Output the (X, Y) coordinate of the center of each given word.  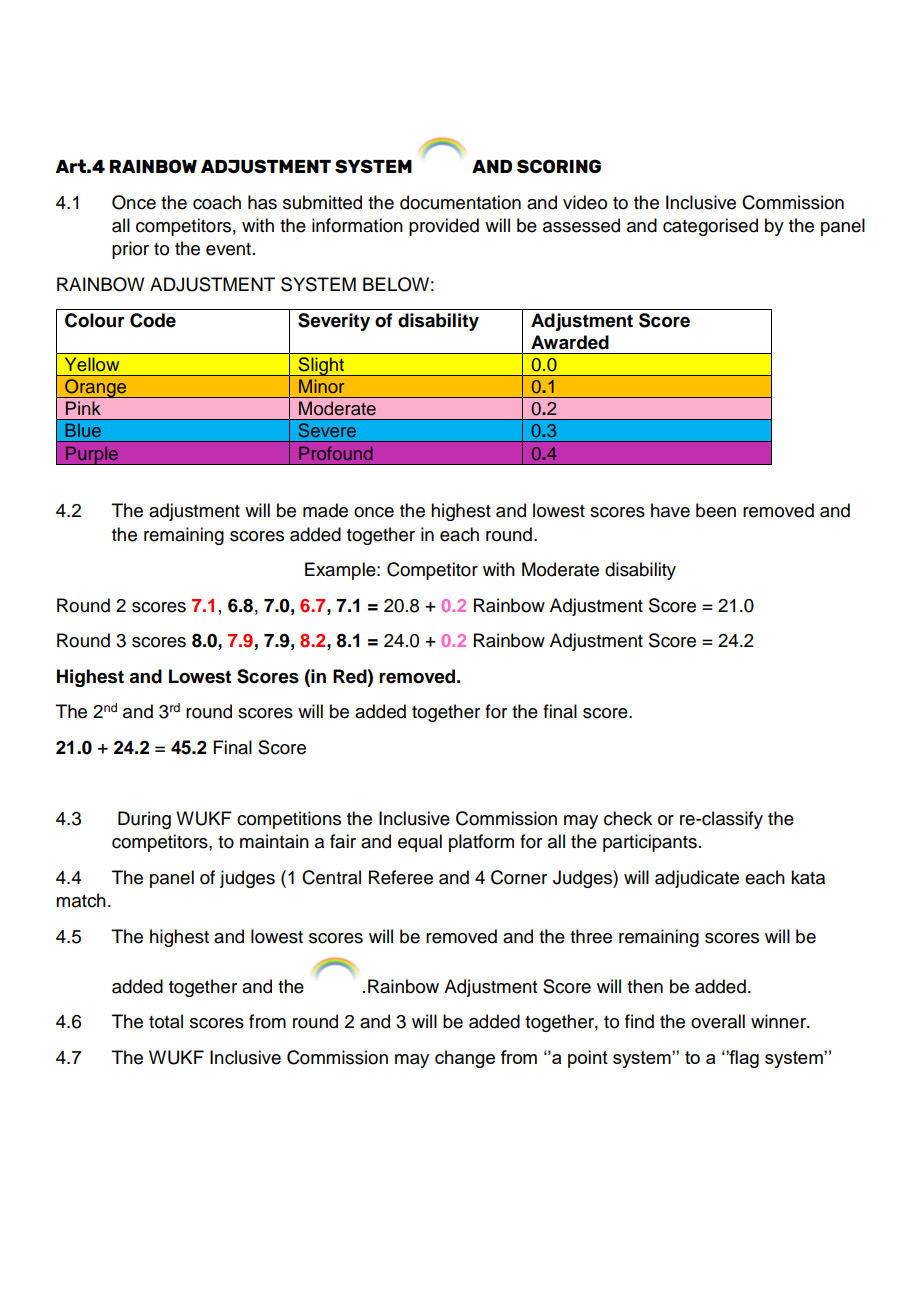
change (465, 1059)
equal (420, 843)
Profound (336, 453)
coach (217, 202)
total (166, 1021)
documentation (460, 202)
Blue (83, 430)
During (144, 820)
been (716, 510)
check (628, 818)
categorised (710, 227)
